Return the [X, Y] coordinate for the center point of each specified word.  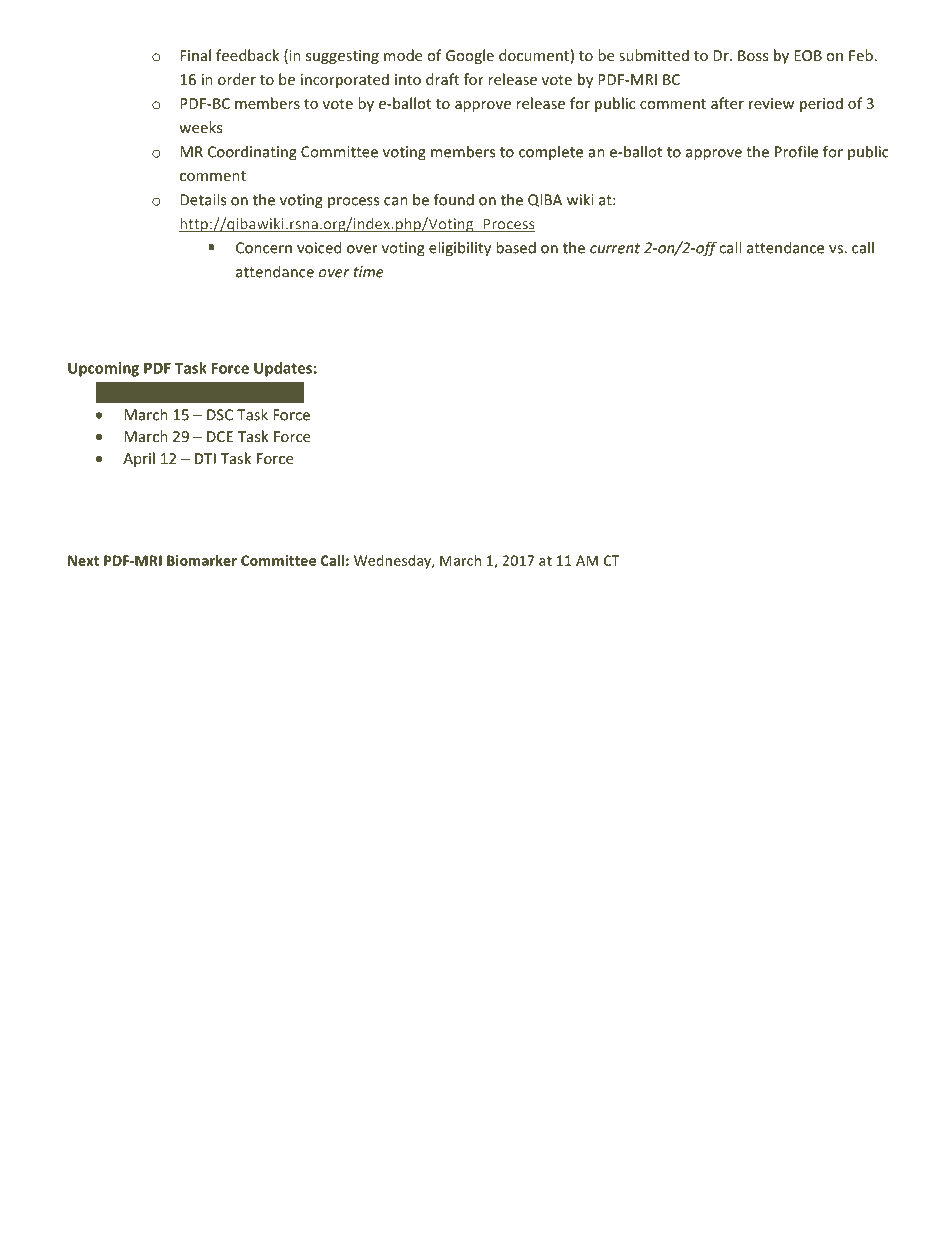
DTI [205, 458]
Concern [264, 248]
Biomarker [202, 560]
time [369, 272]
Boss [753, 55]
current [615, 248]
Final [195, 55]
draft [442, 79]
